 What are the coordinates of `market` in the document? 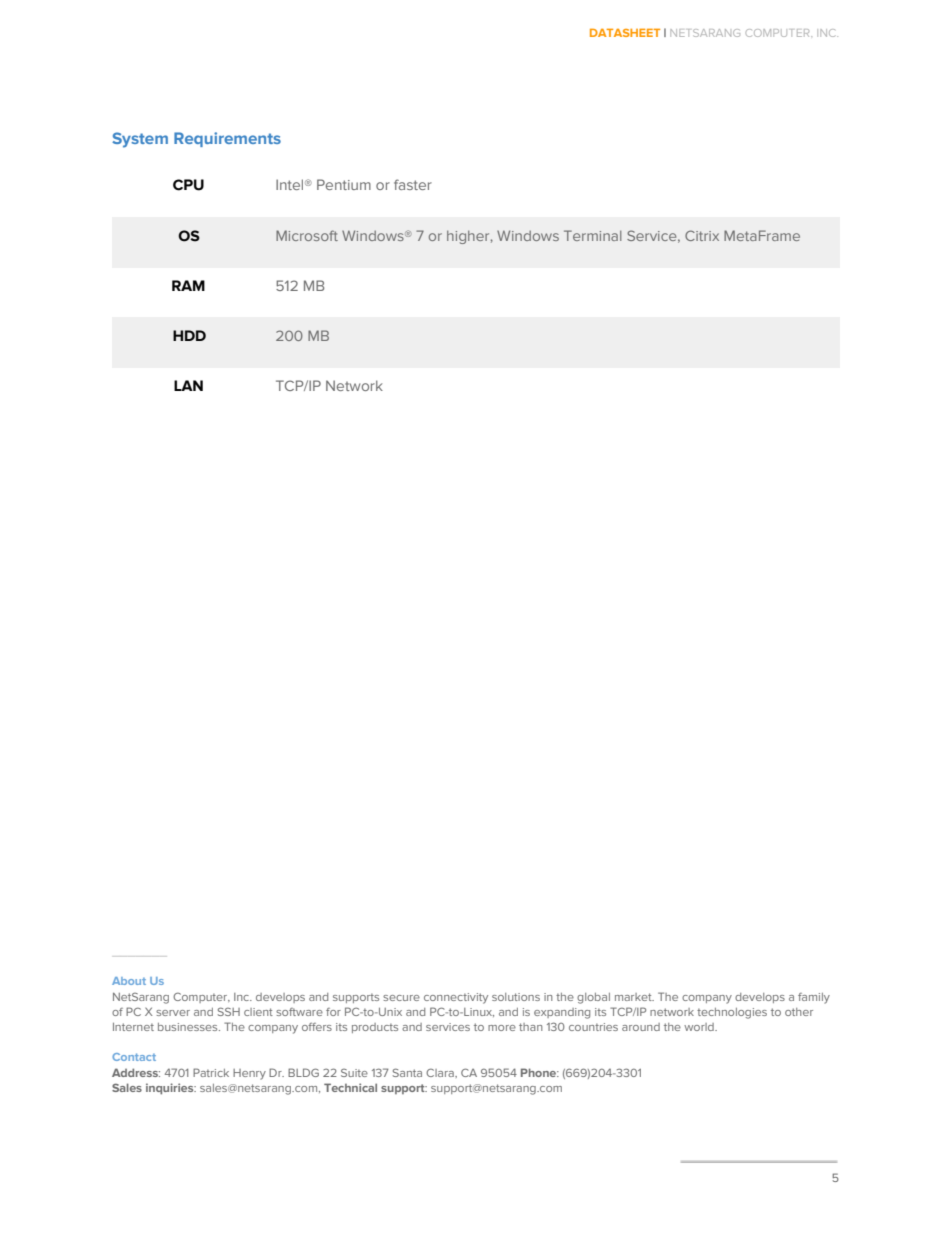 It's located at (634, 997).
